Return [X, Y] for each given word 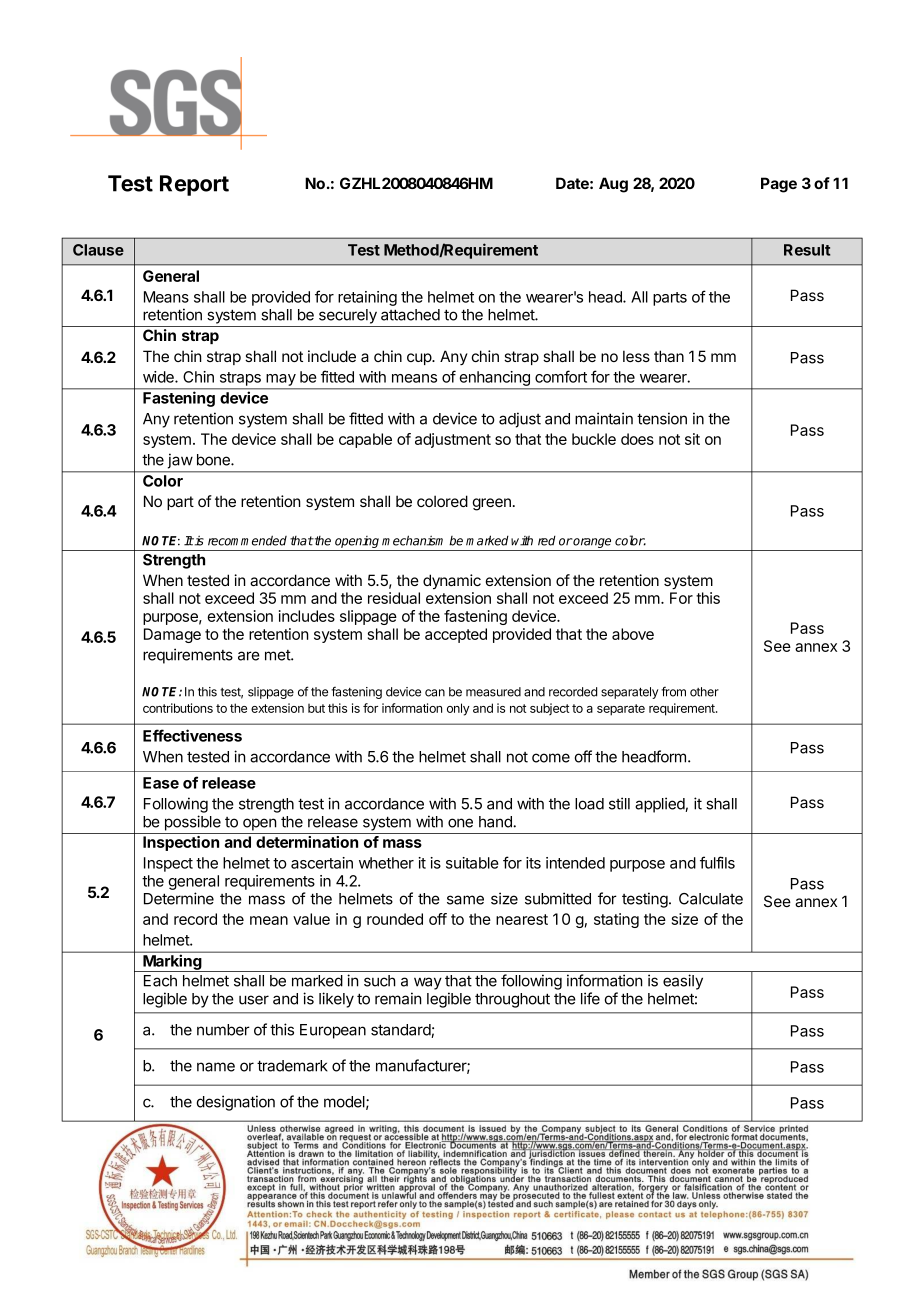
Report [194, 185]
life [590, 998]
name [216, 1067]
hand [496, 822]
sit [692, 439]
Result [807, 250]
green [491, 504]
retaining [367, 298]
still [619, 803]
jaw [180, 461]
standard [401, 1031]
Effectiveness [192, 735]
